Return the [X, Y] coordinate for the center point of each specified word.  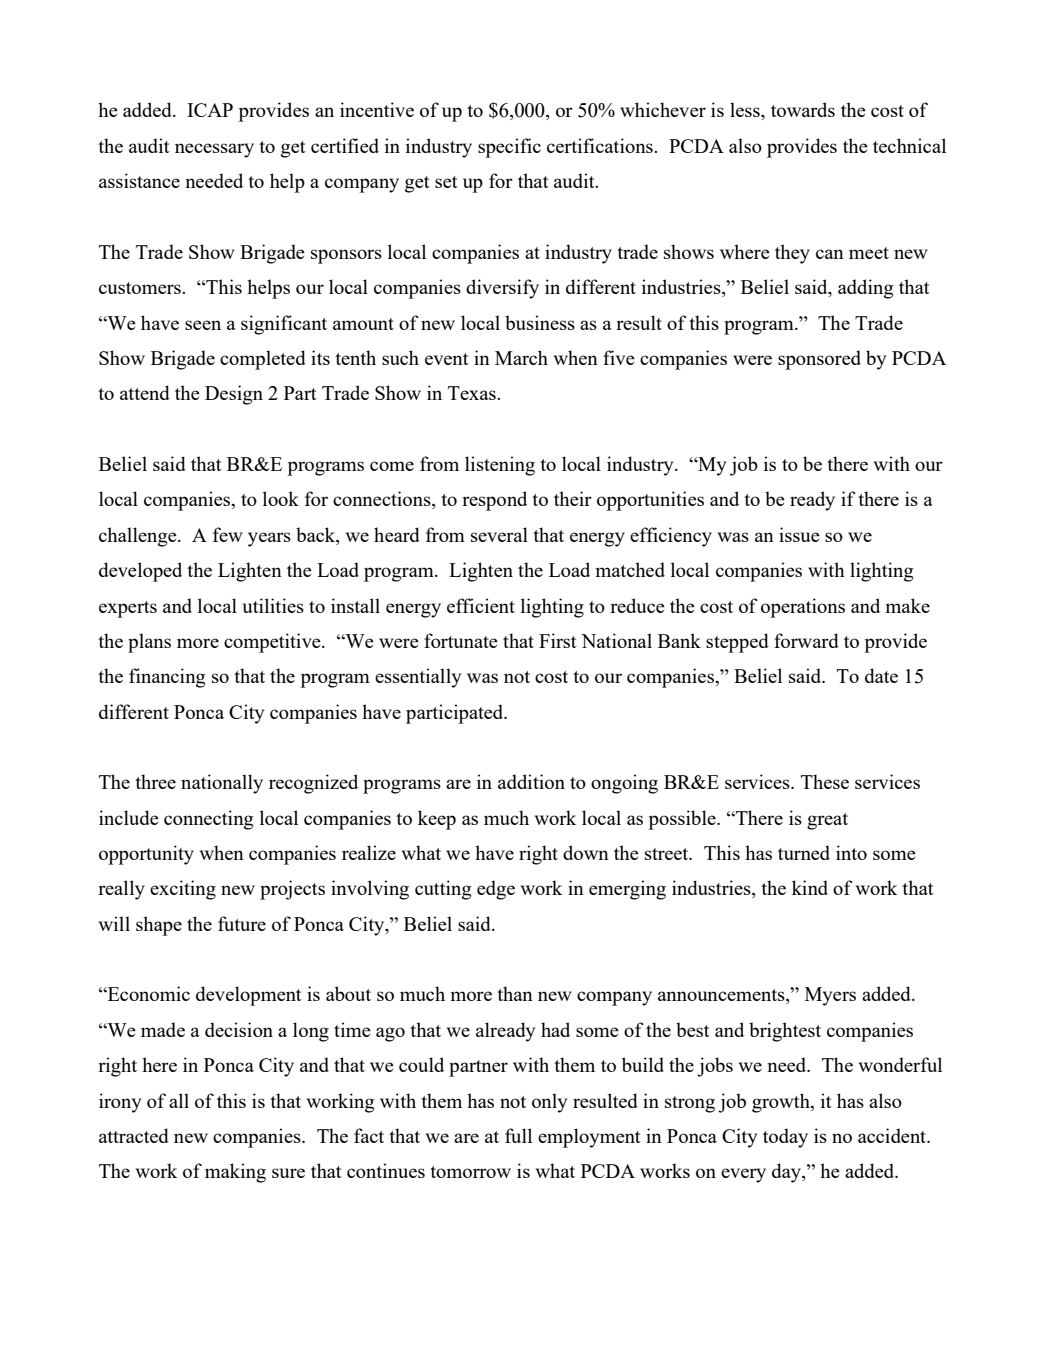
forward [806, 640]
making [235, 1173]
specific [509, 148]
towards [803, 109]
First [558, 640]
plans [149, 643]
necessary [214, 150]
